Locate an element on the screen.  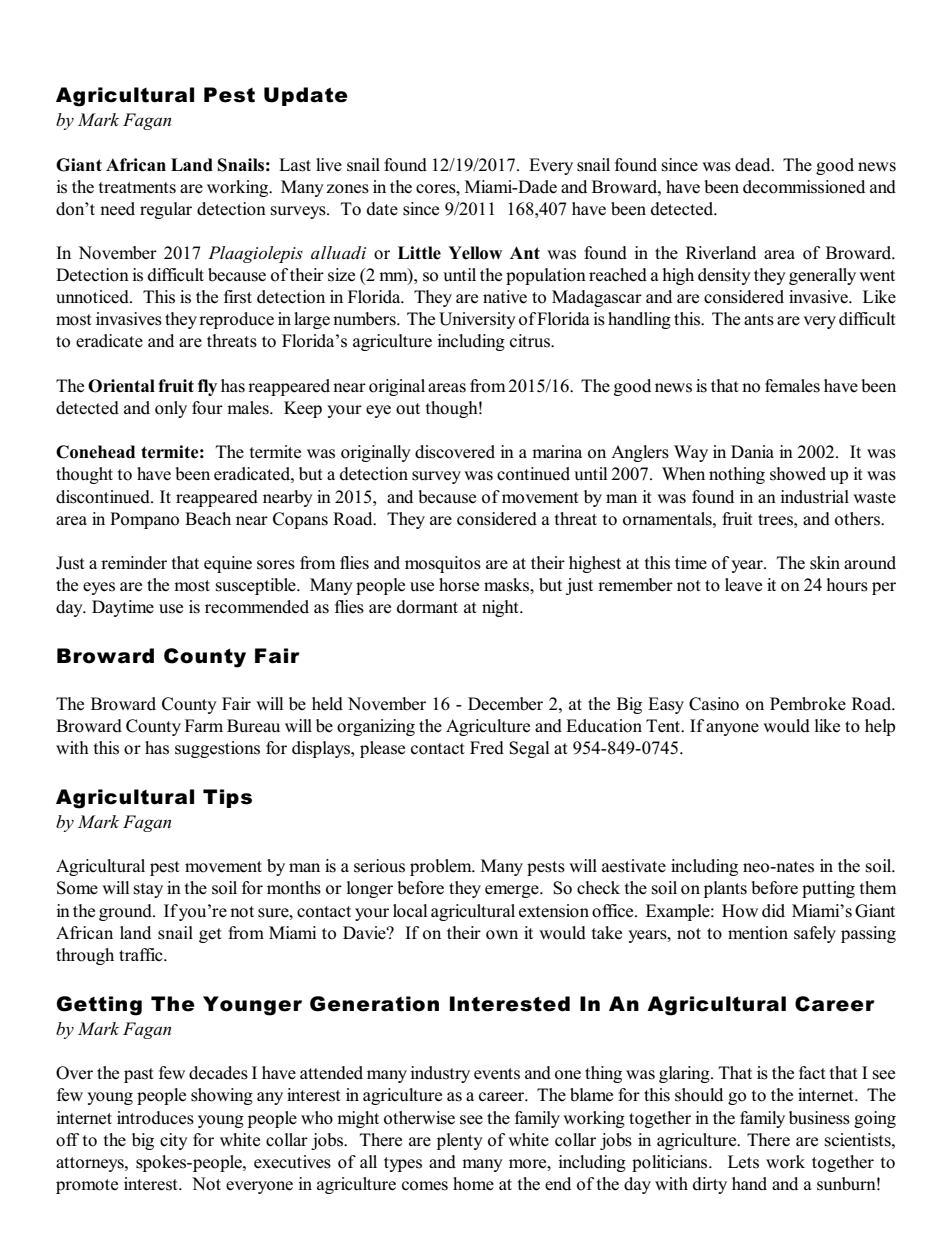
Yellow is located at coordinates (475, 253).
